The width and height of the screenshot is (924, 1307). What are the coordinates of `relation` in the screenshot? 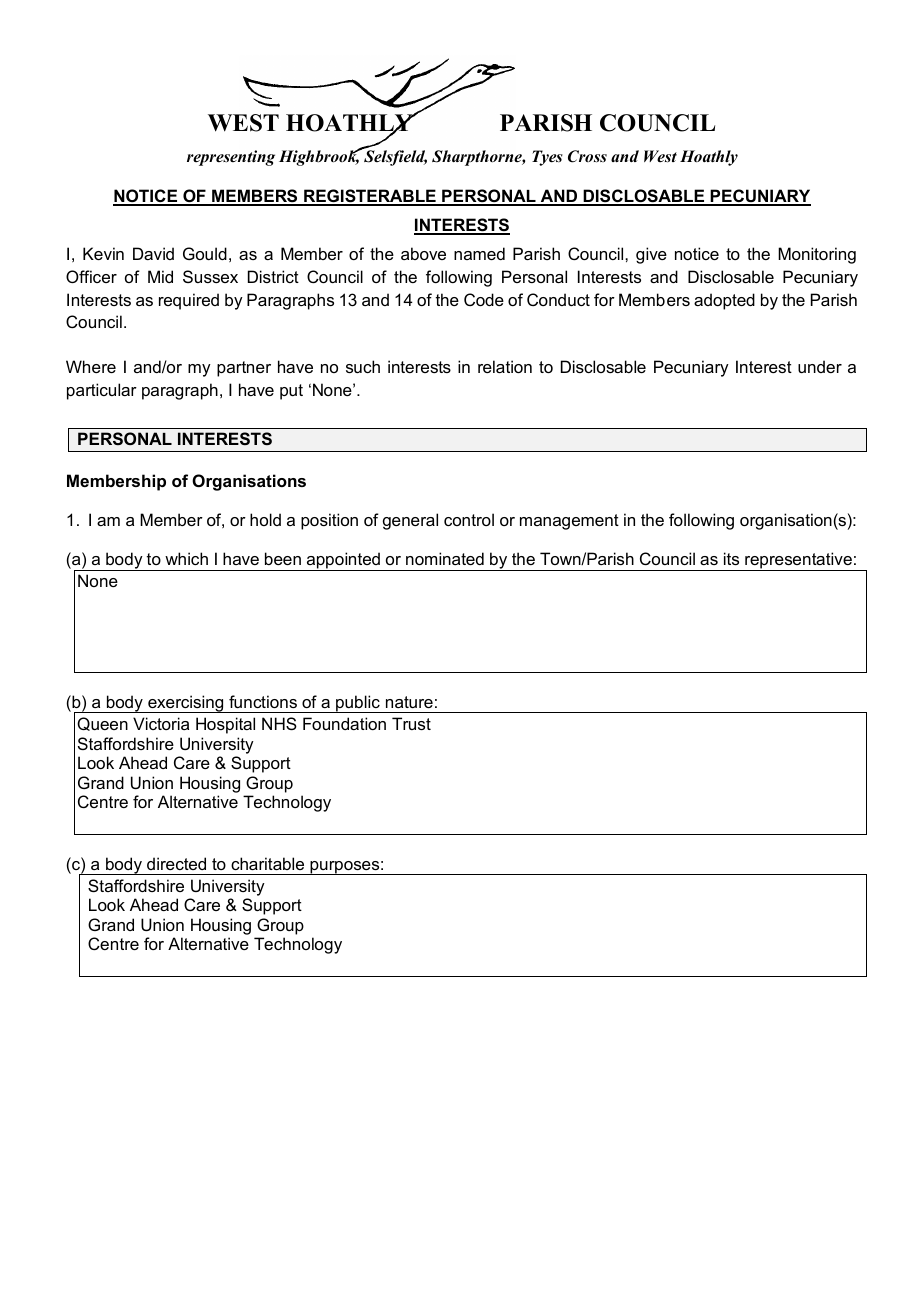 It's located at (505, 366).
